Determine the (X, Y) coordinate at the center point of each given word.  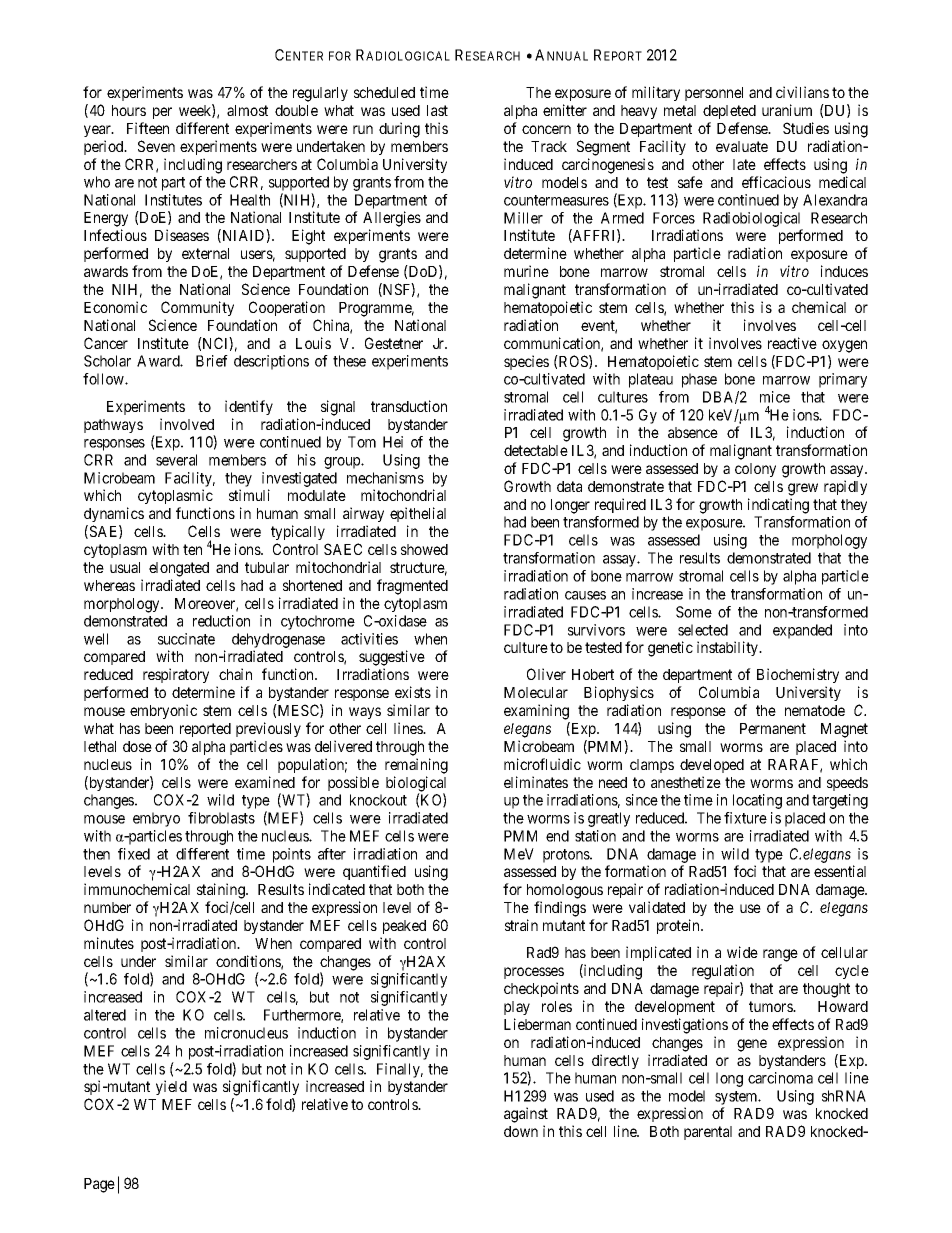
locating (757, 801)
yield (171, 1087)
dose (137, 746)
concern (546, 129)
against (526, 1115)
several (176, 460)
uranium (787, 110)
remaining (416, 766)
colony (755, 470)
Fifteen (148, 128)
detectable (536, 450)
